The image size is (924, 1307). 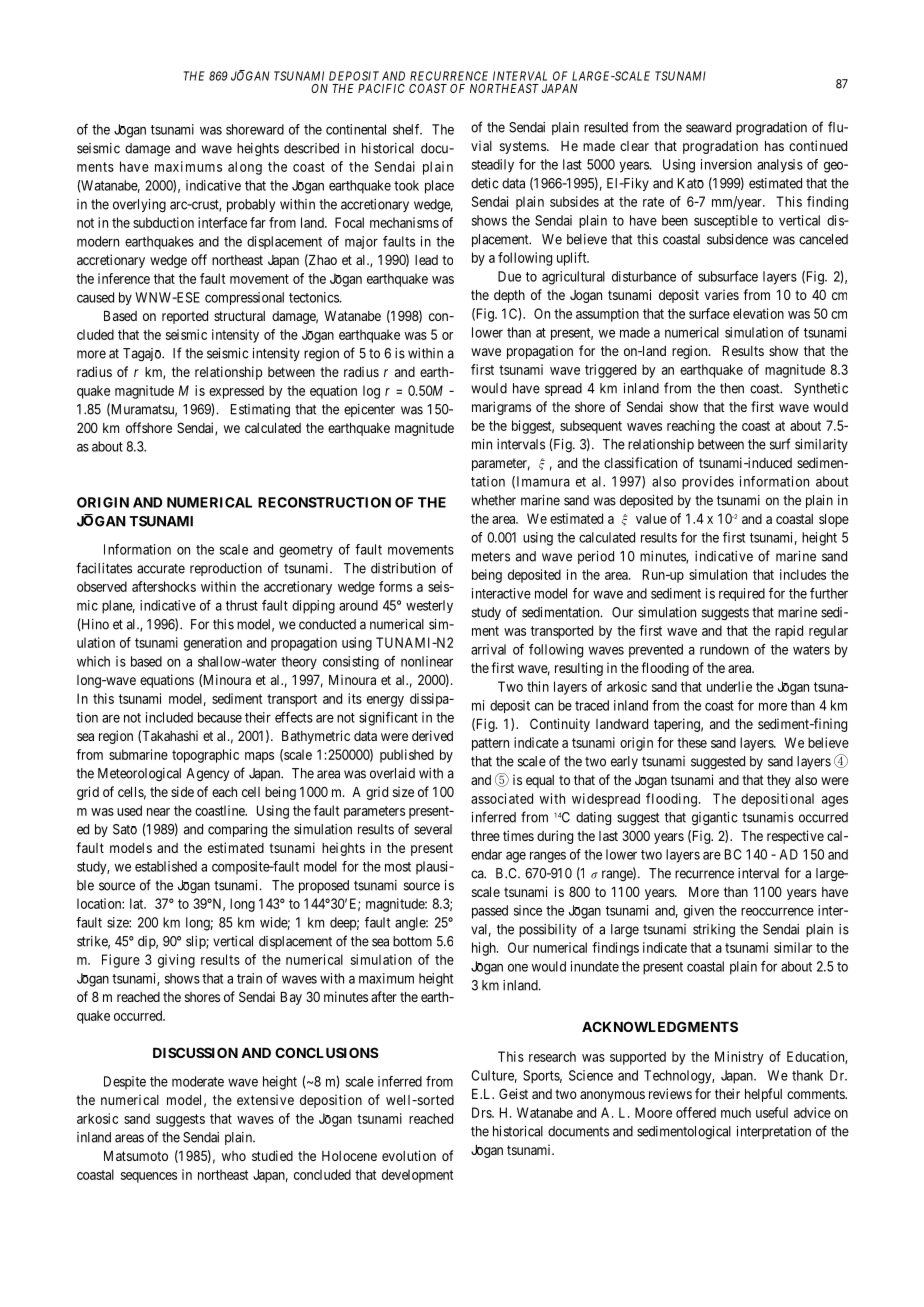 What do you see at coordinates (136, 1156) in the screenshot?
I see `Matsumoto` at bounding box center [136, 1156].
